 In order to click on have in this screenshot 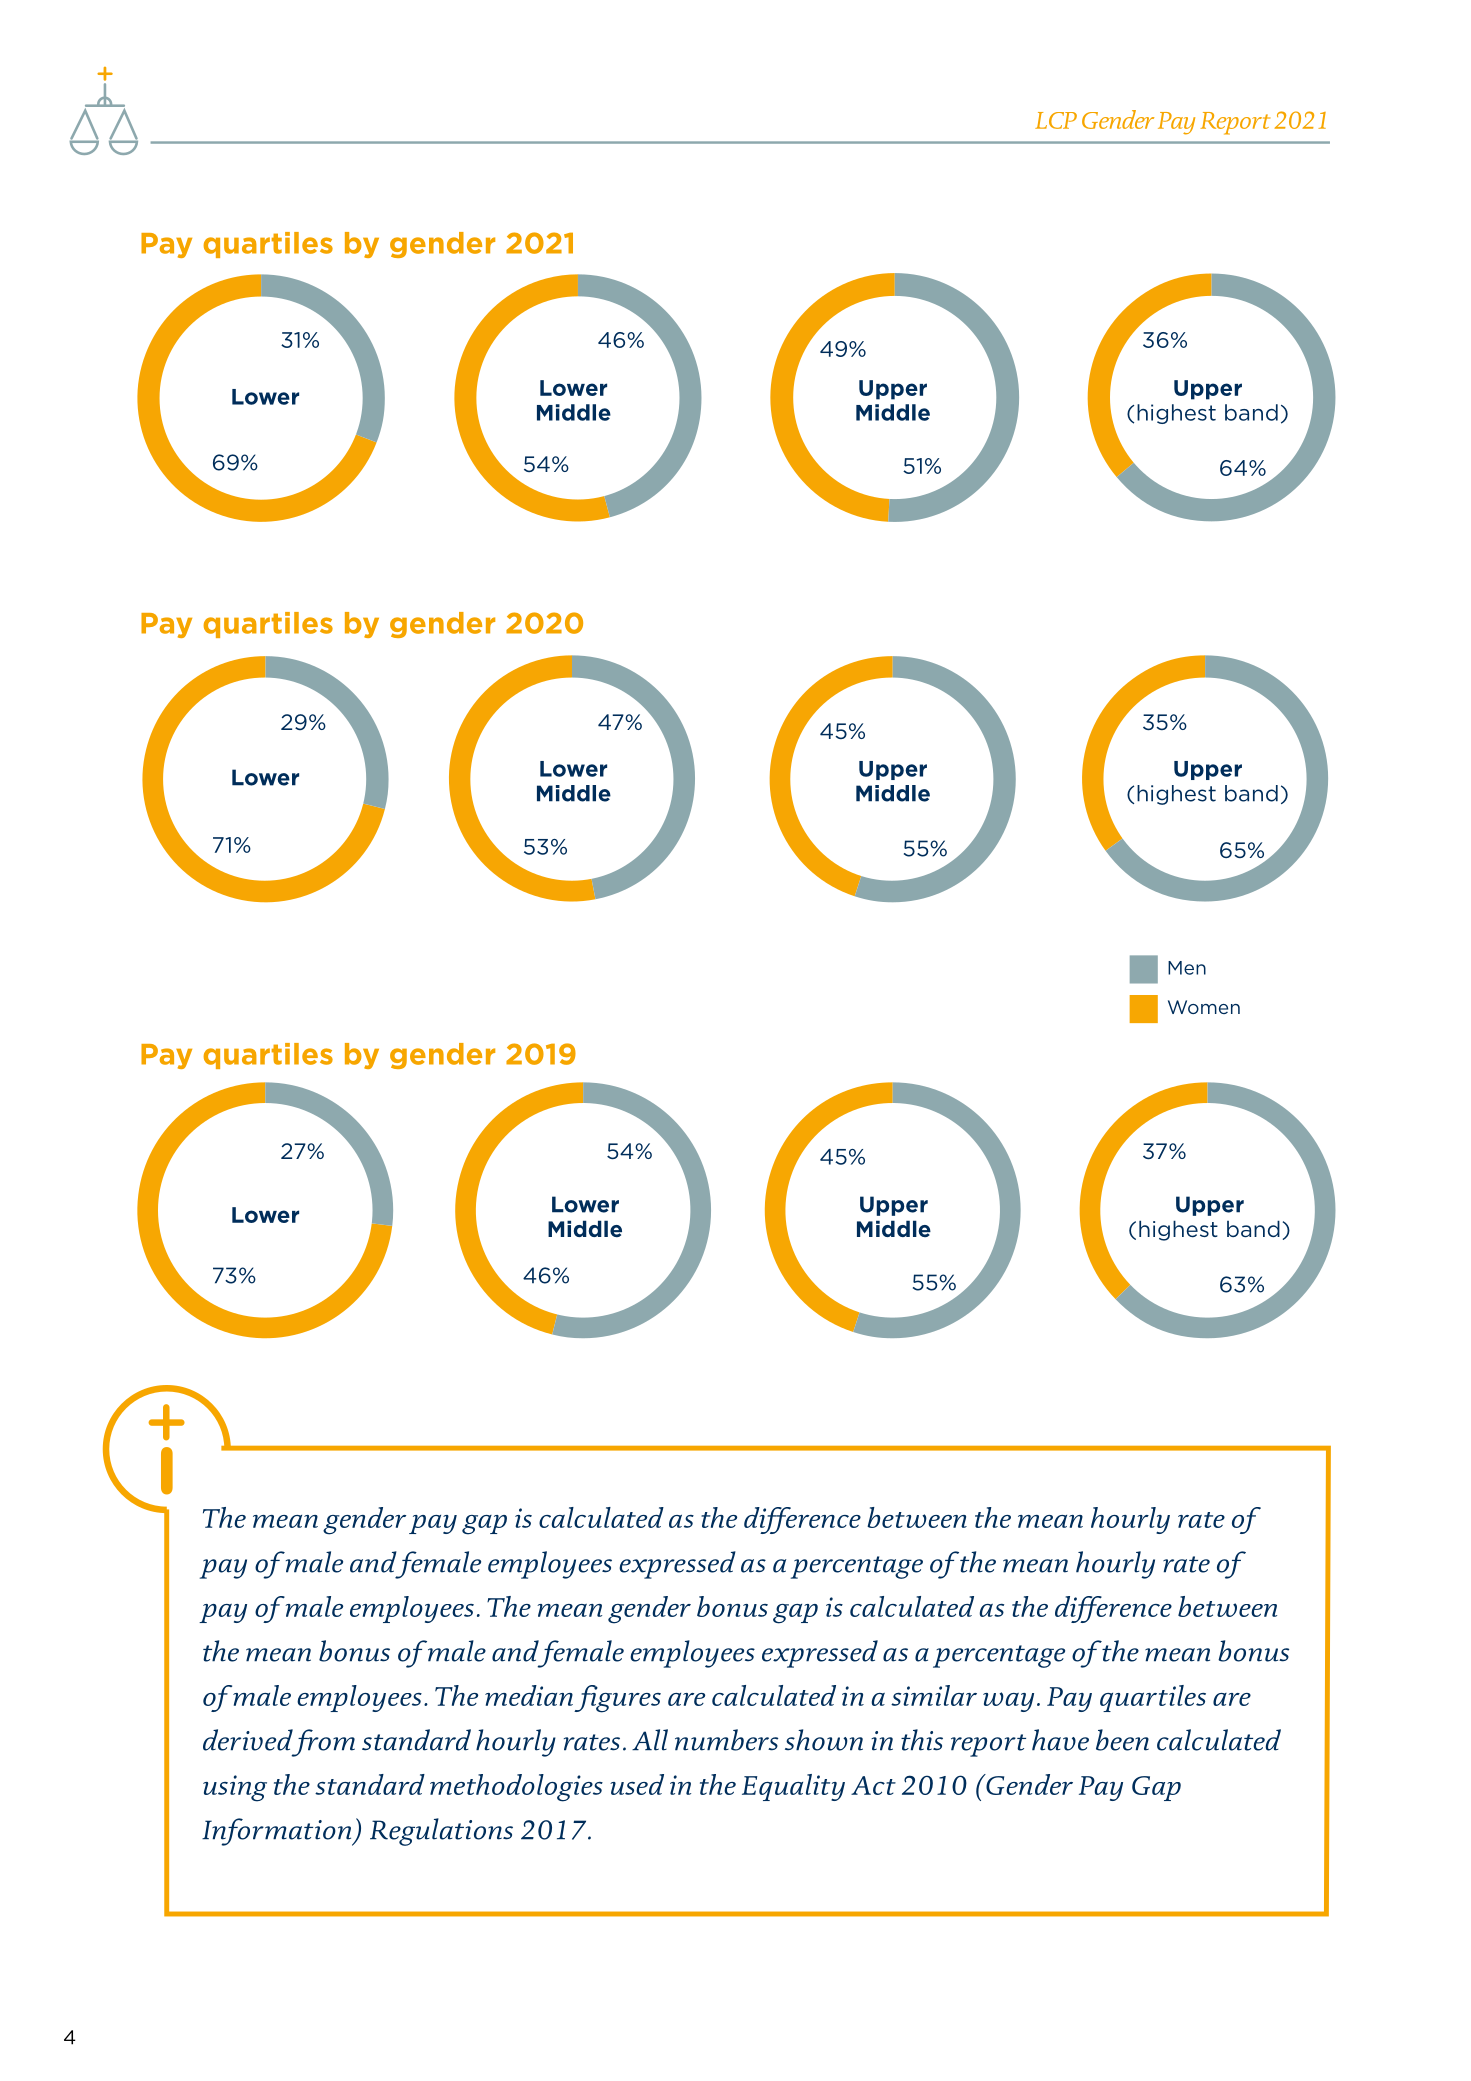, I will do `click(1060, 1740)`.
